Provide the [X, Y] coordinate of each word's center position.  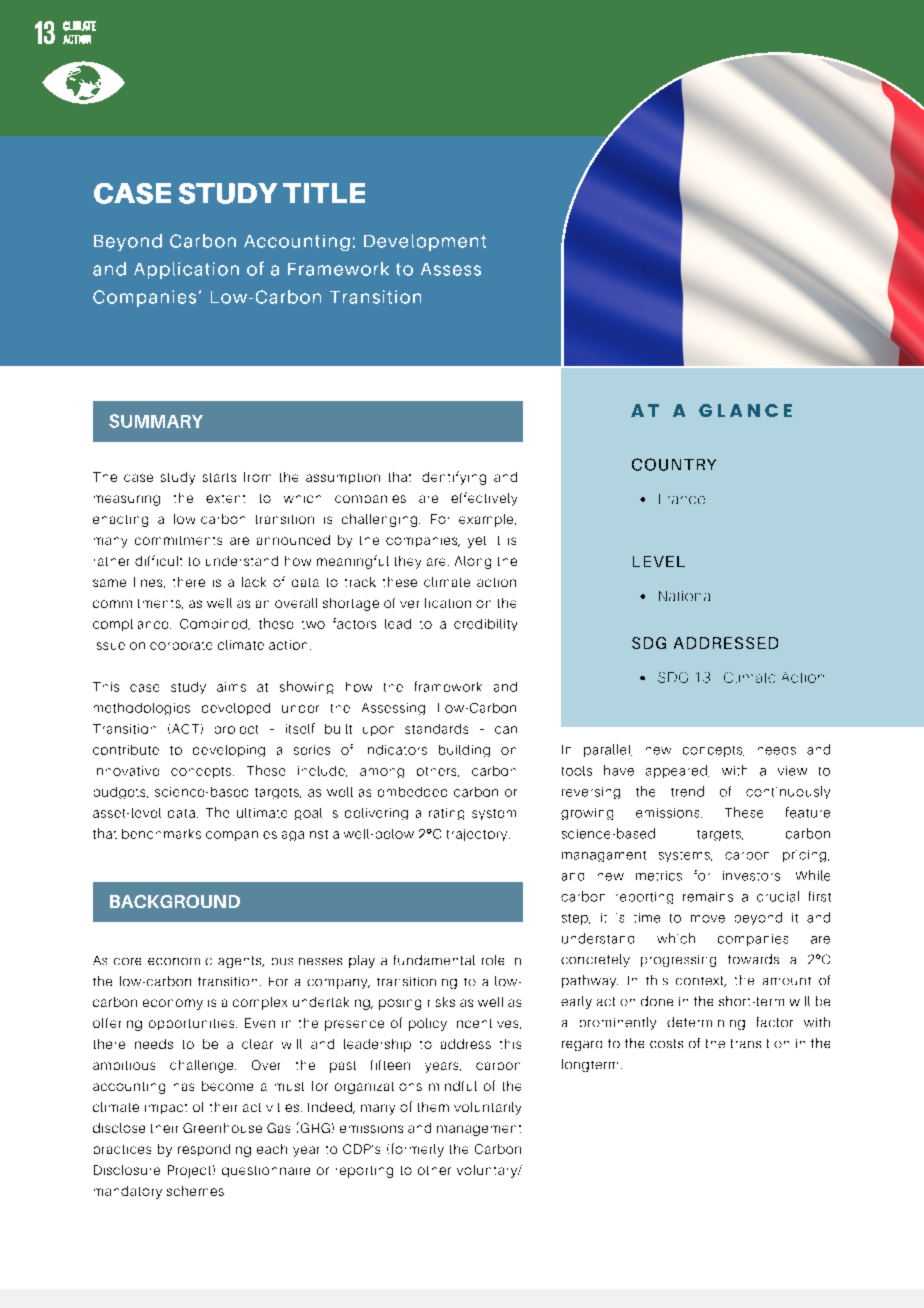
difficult [158, 560]
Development [425, 242]
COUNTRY [674, 464]
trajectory [478, 835]
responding [214, 1150]
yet [477, 542]
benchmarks [161, 834]
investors [751, 876]
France [682, 499]
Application [186, 270]
